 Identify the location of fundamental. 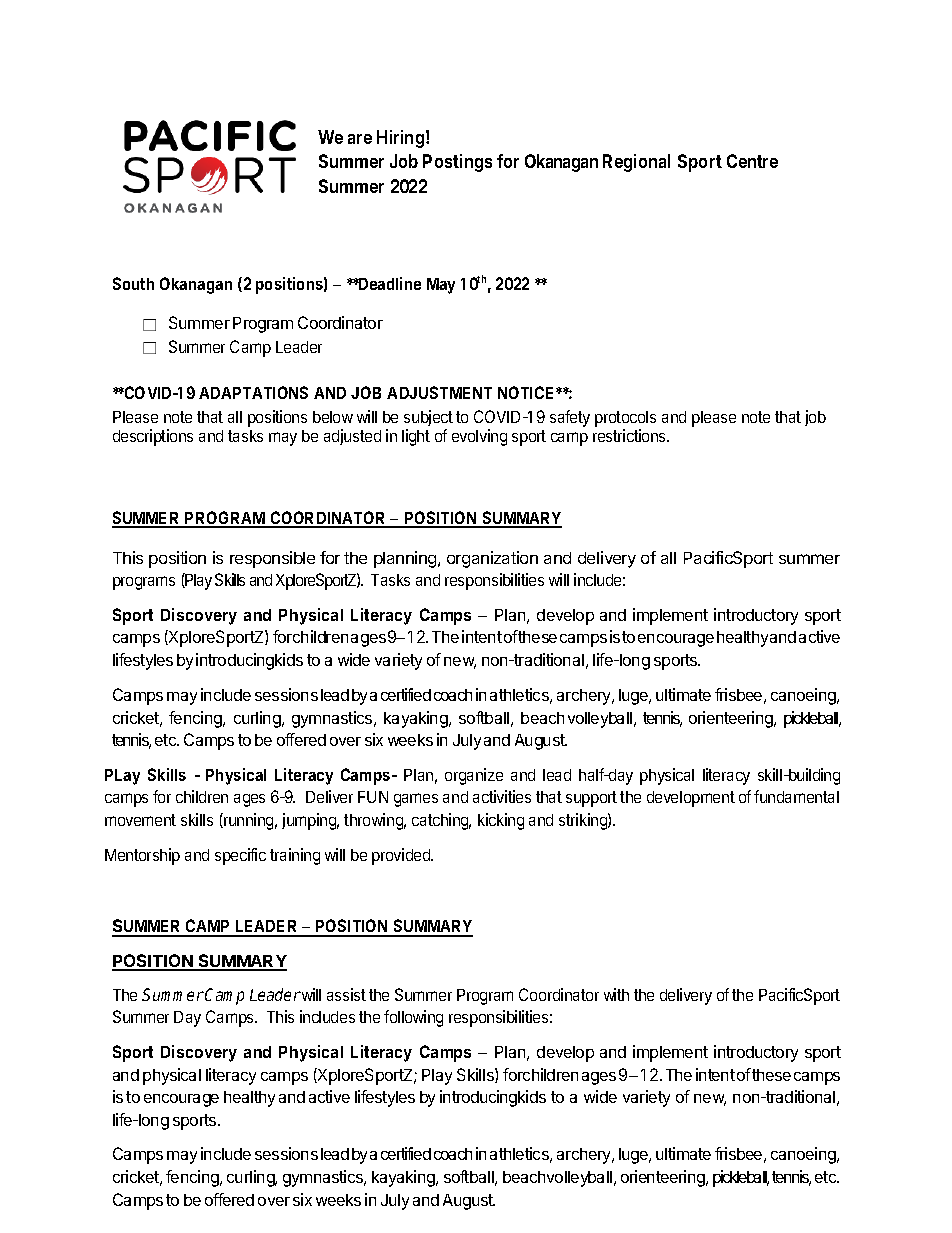
(796, 796).
